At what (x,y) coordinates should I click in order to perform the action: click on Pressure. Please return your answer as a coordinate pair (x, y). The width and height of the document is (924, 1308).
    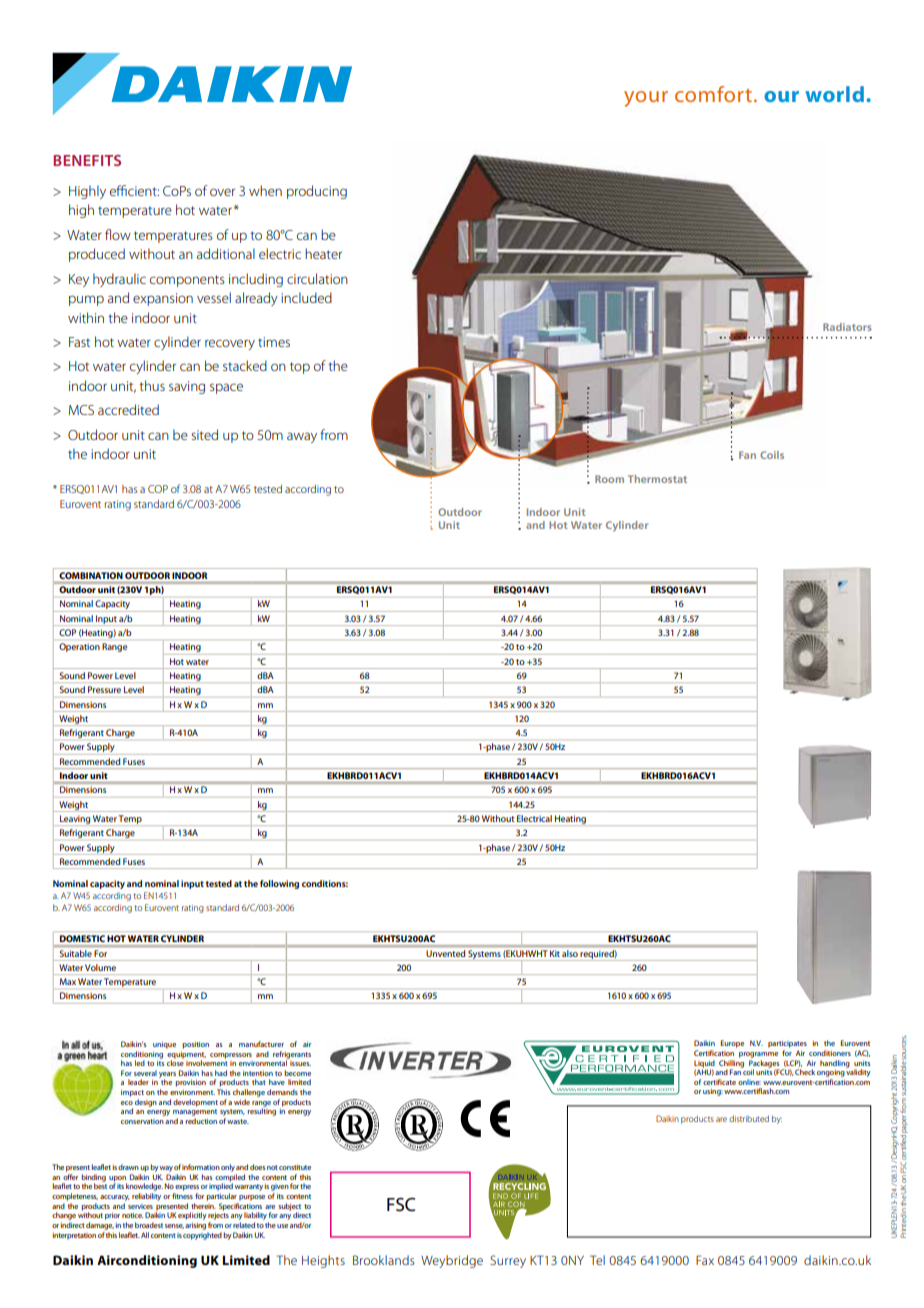
    Looking at the image, I should click on (104, 689).
